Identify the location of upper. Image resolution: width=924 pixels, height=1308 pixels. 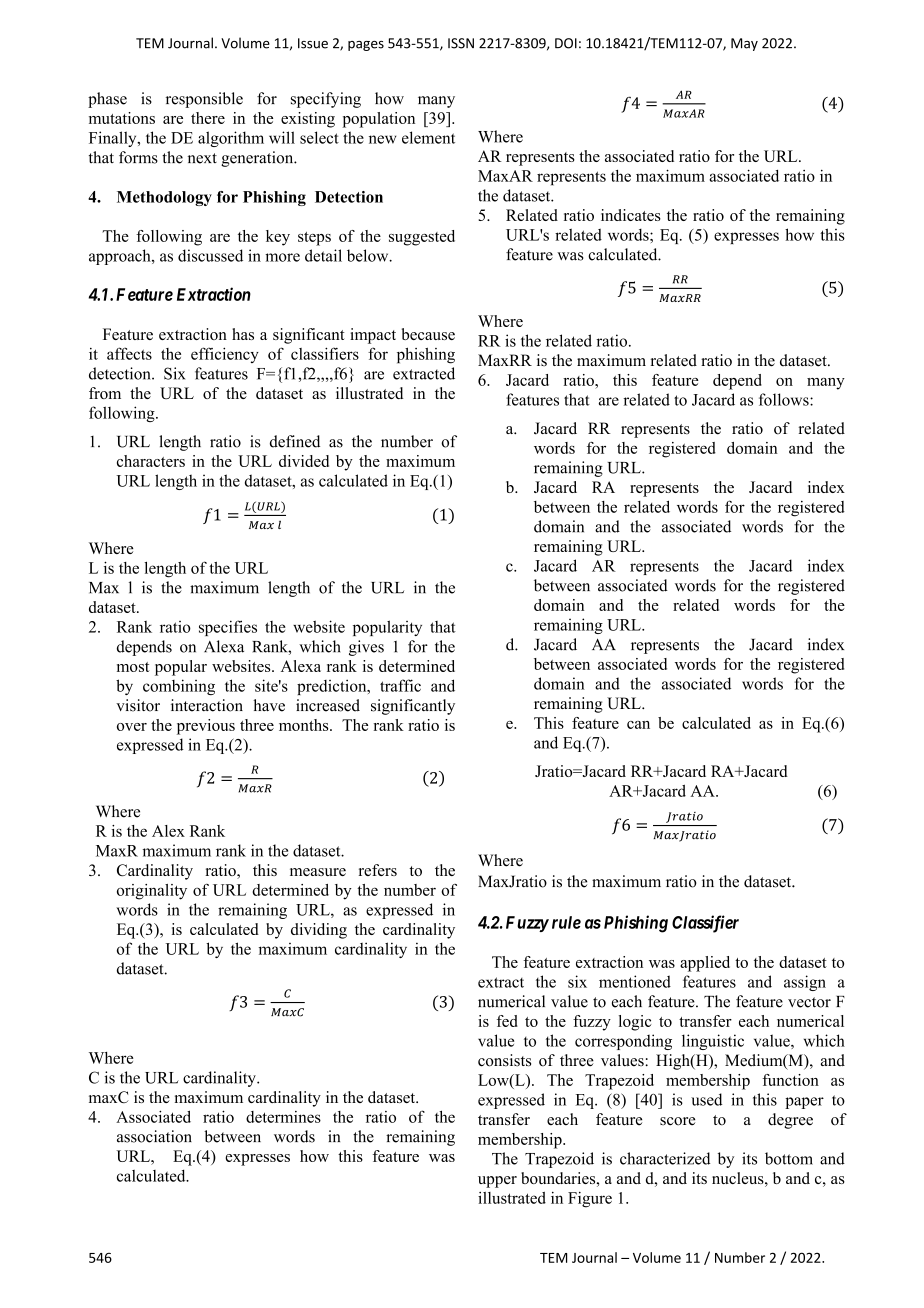
(497, 1182).
